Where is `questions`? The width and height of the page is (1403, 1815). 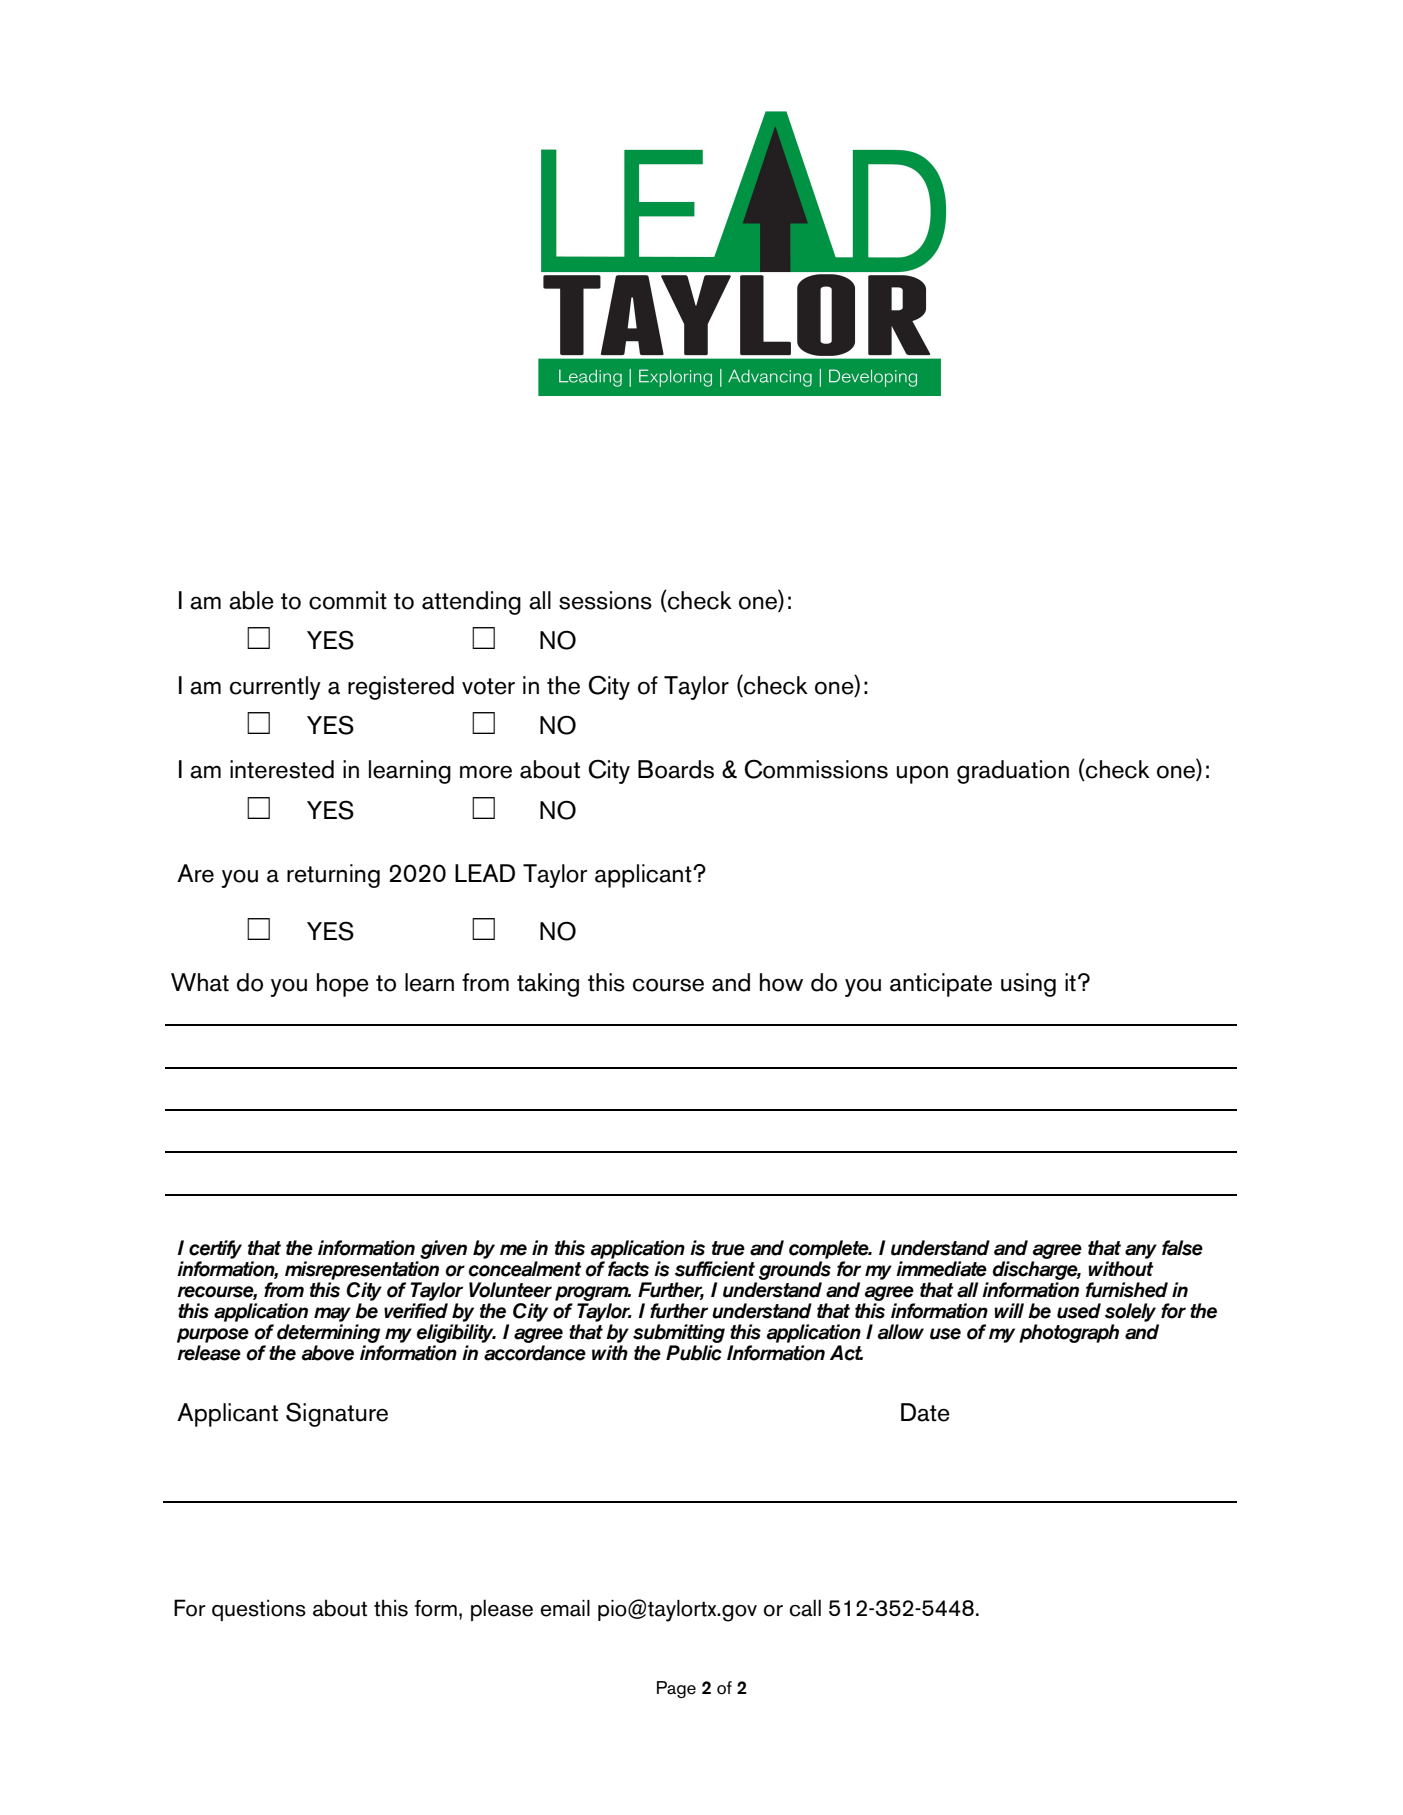 questions is located at coordinates (259, 1610).
